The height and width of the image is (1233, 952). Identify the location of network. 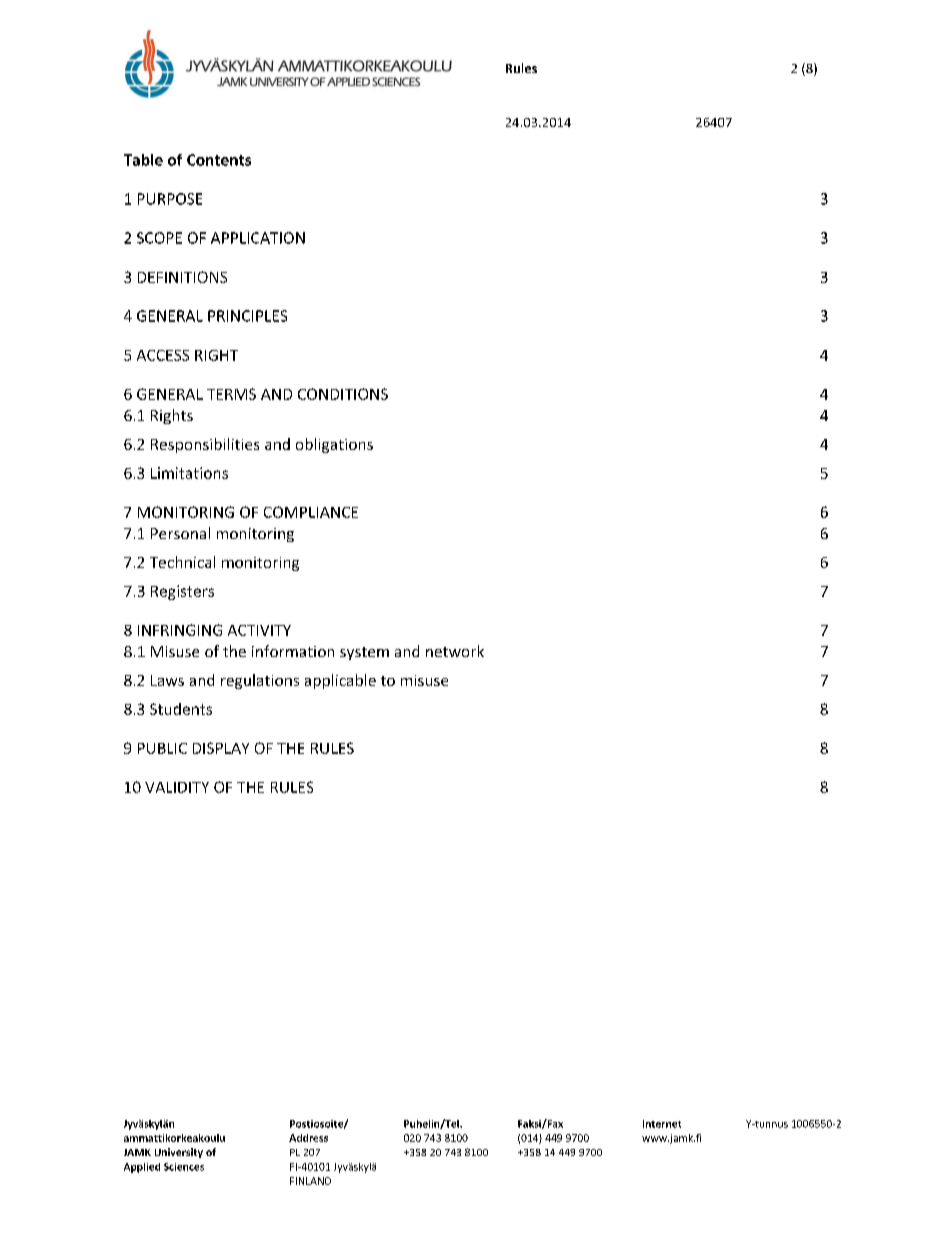
(455, 651).
